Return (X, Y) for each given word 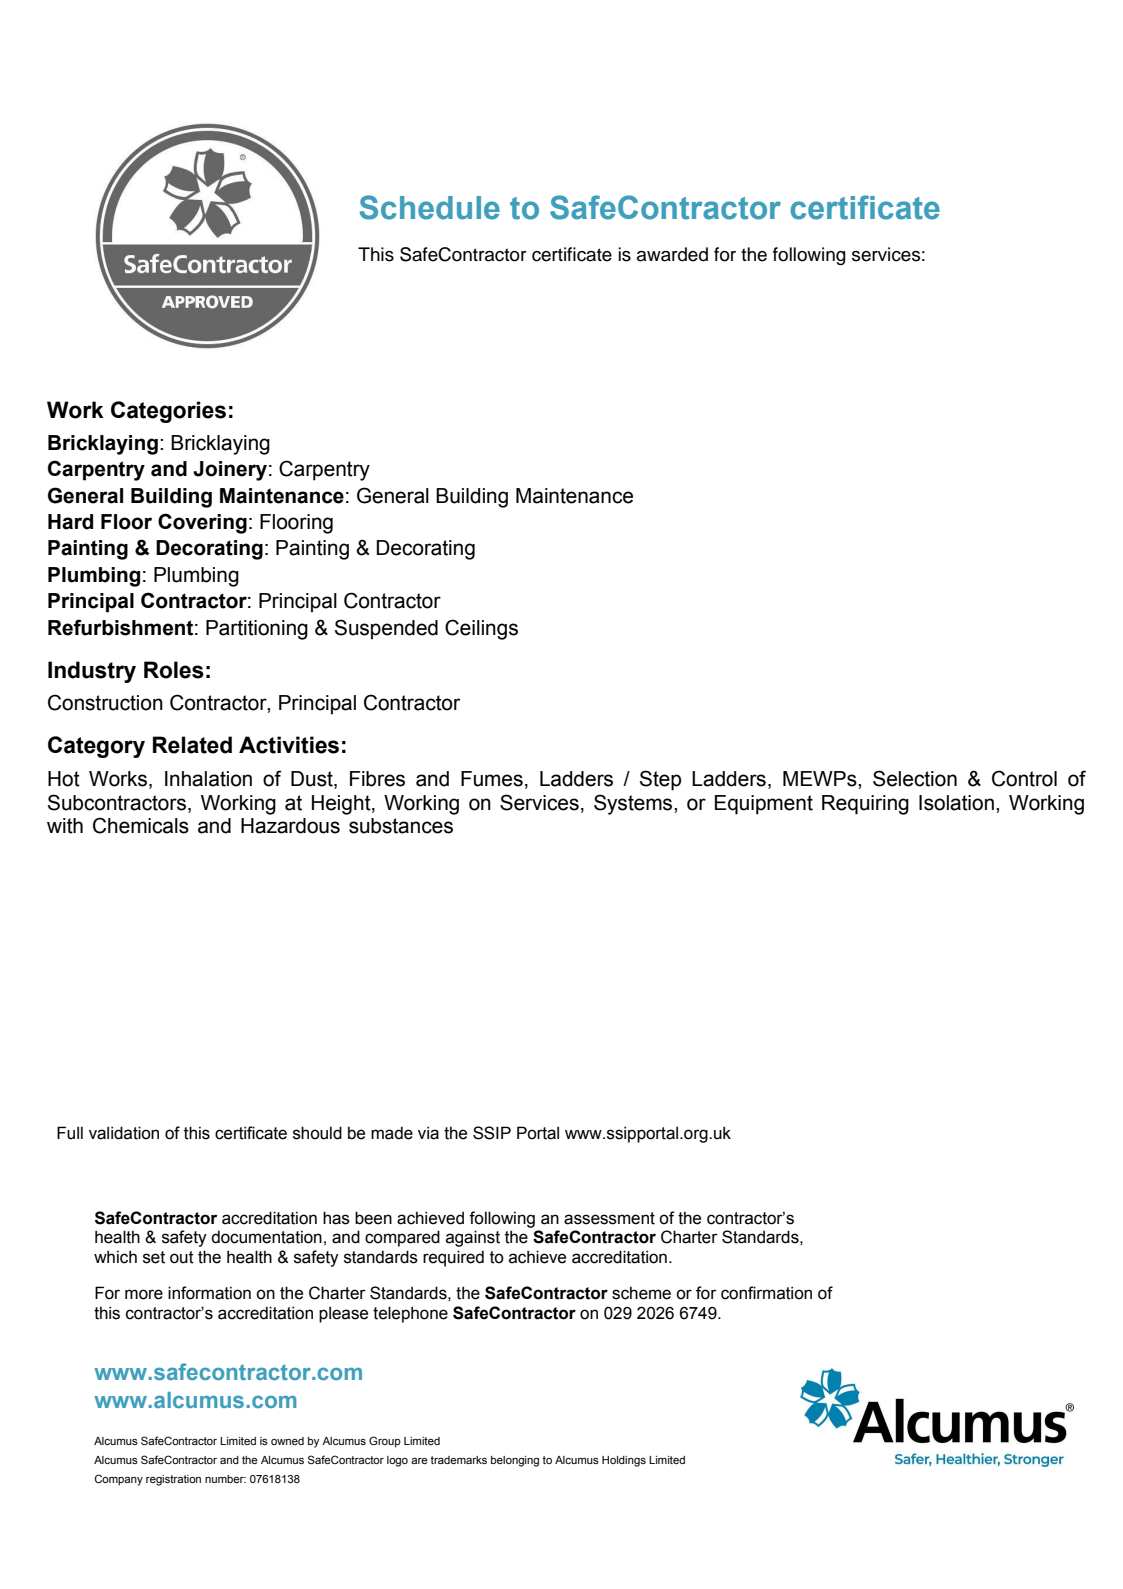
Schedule (430, 207)
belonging (515, 1461)
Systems (634, 804)
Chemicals (141, 825)
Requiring (865, 805)
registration (173, 1480)
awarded (672, 254)
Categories (168, 412)
